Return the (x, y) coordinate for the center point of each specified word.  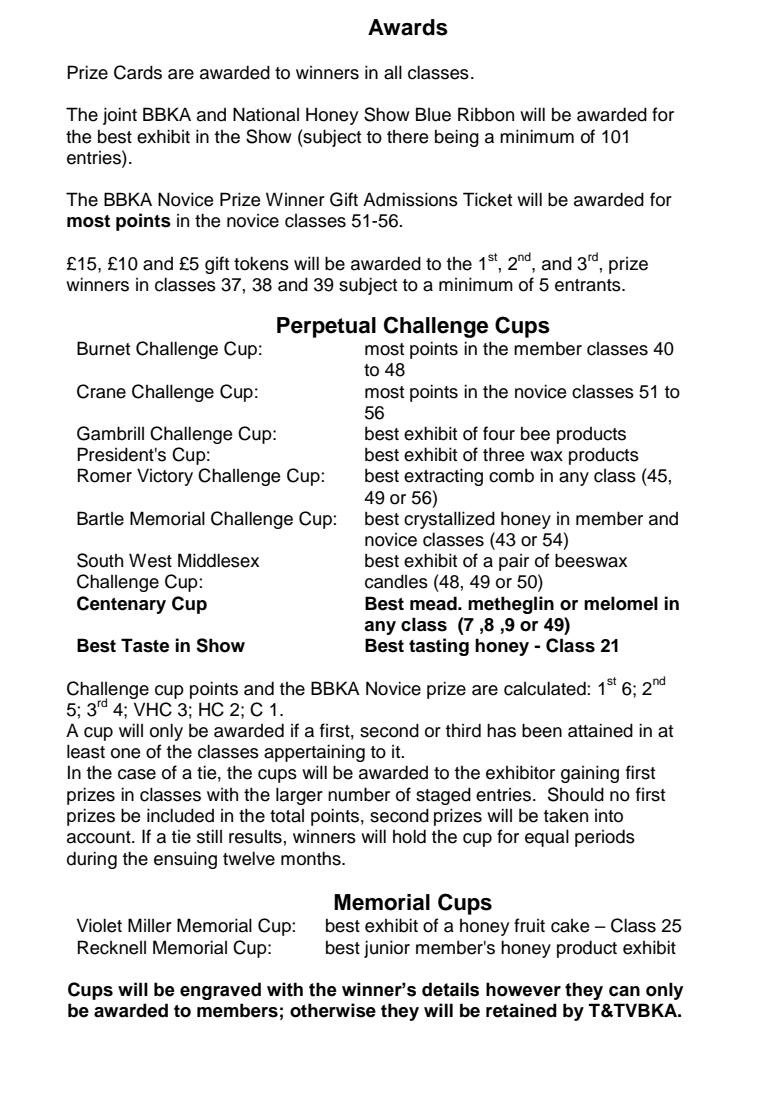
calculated (546, 688)
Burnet (103, 348)
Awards (408, 27)
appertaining (314, 753)
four (499, 433)
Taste (145, 645)
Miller (150, 925)
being (457, 138)
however (523, 989)
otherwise (333, 1010)
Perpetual (326, 327)
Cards (138, 72)
